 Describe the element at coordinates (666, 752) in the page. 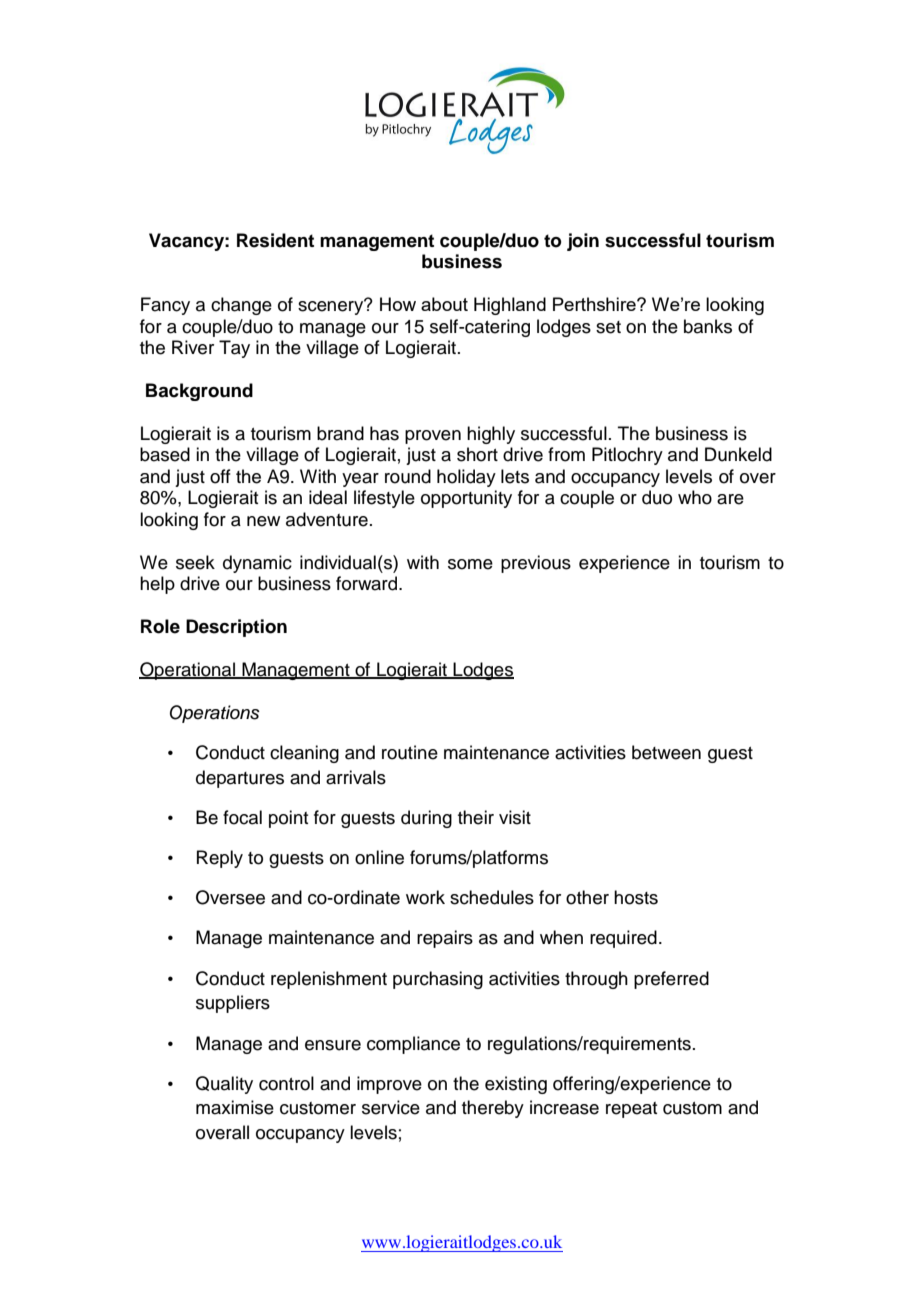

I see `between` at that location.
